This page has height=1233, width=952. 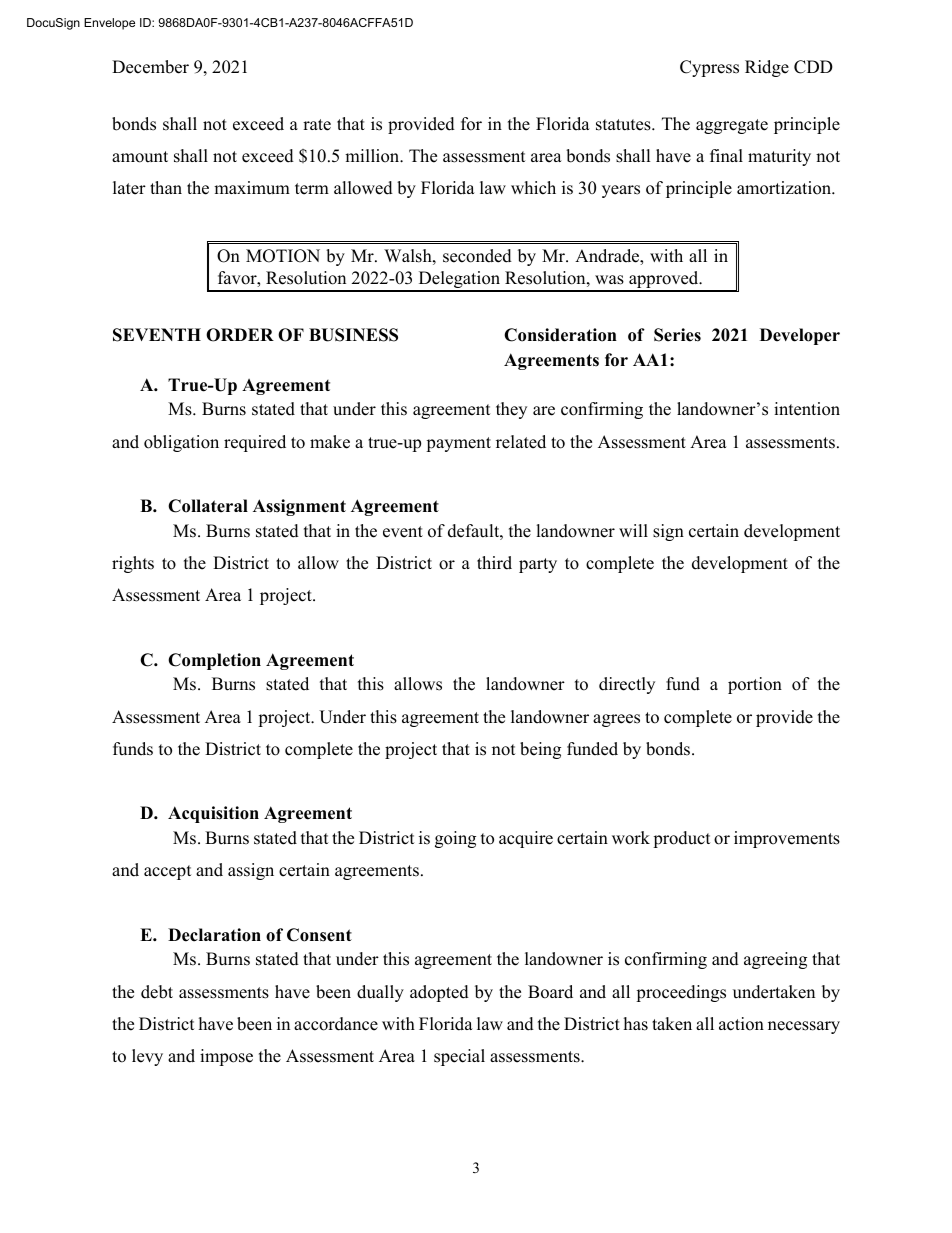 What do you see at coordinates (494, 563) in the page?
I see `third` at bounding box center [494, 563].
